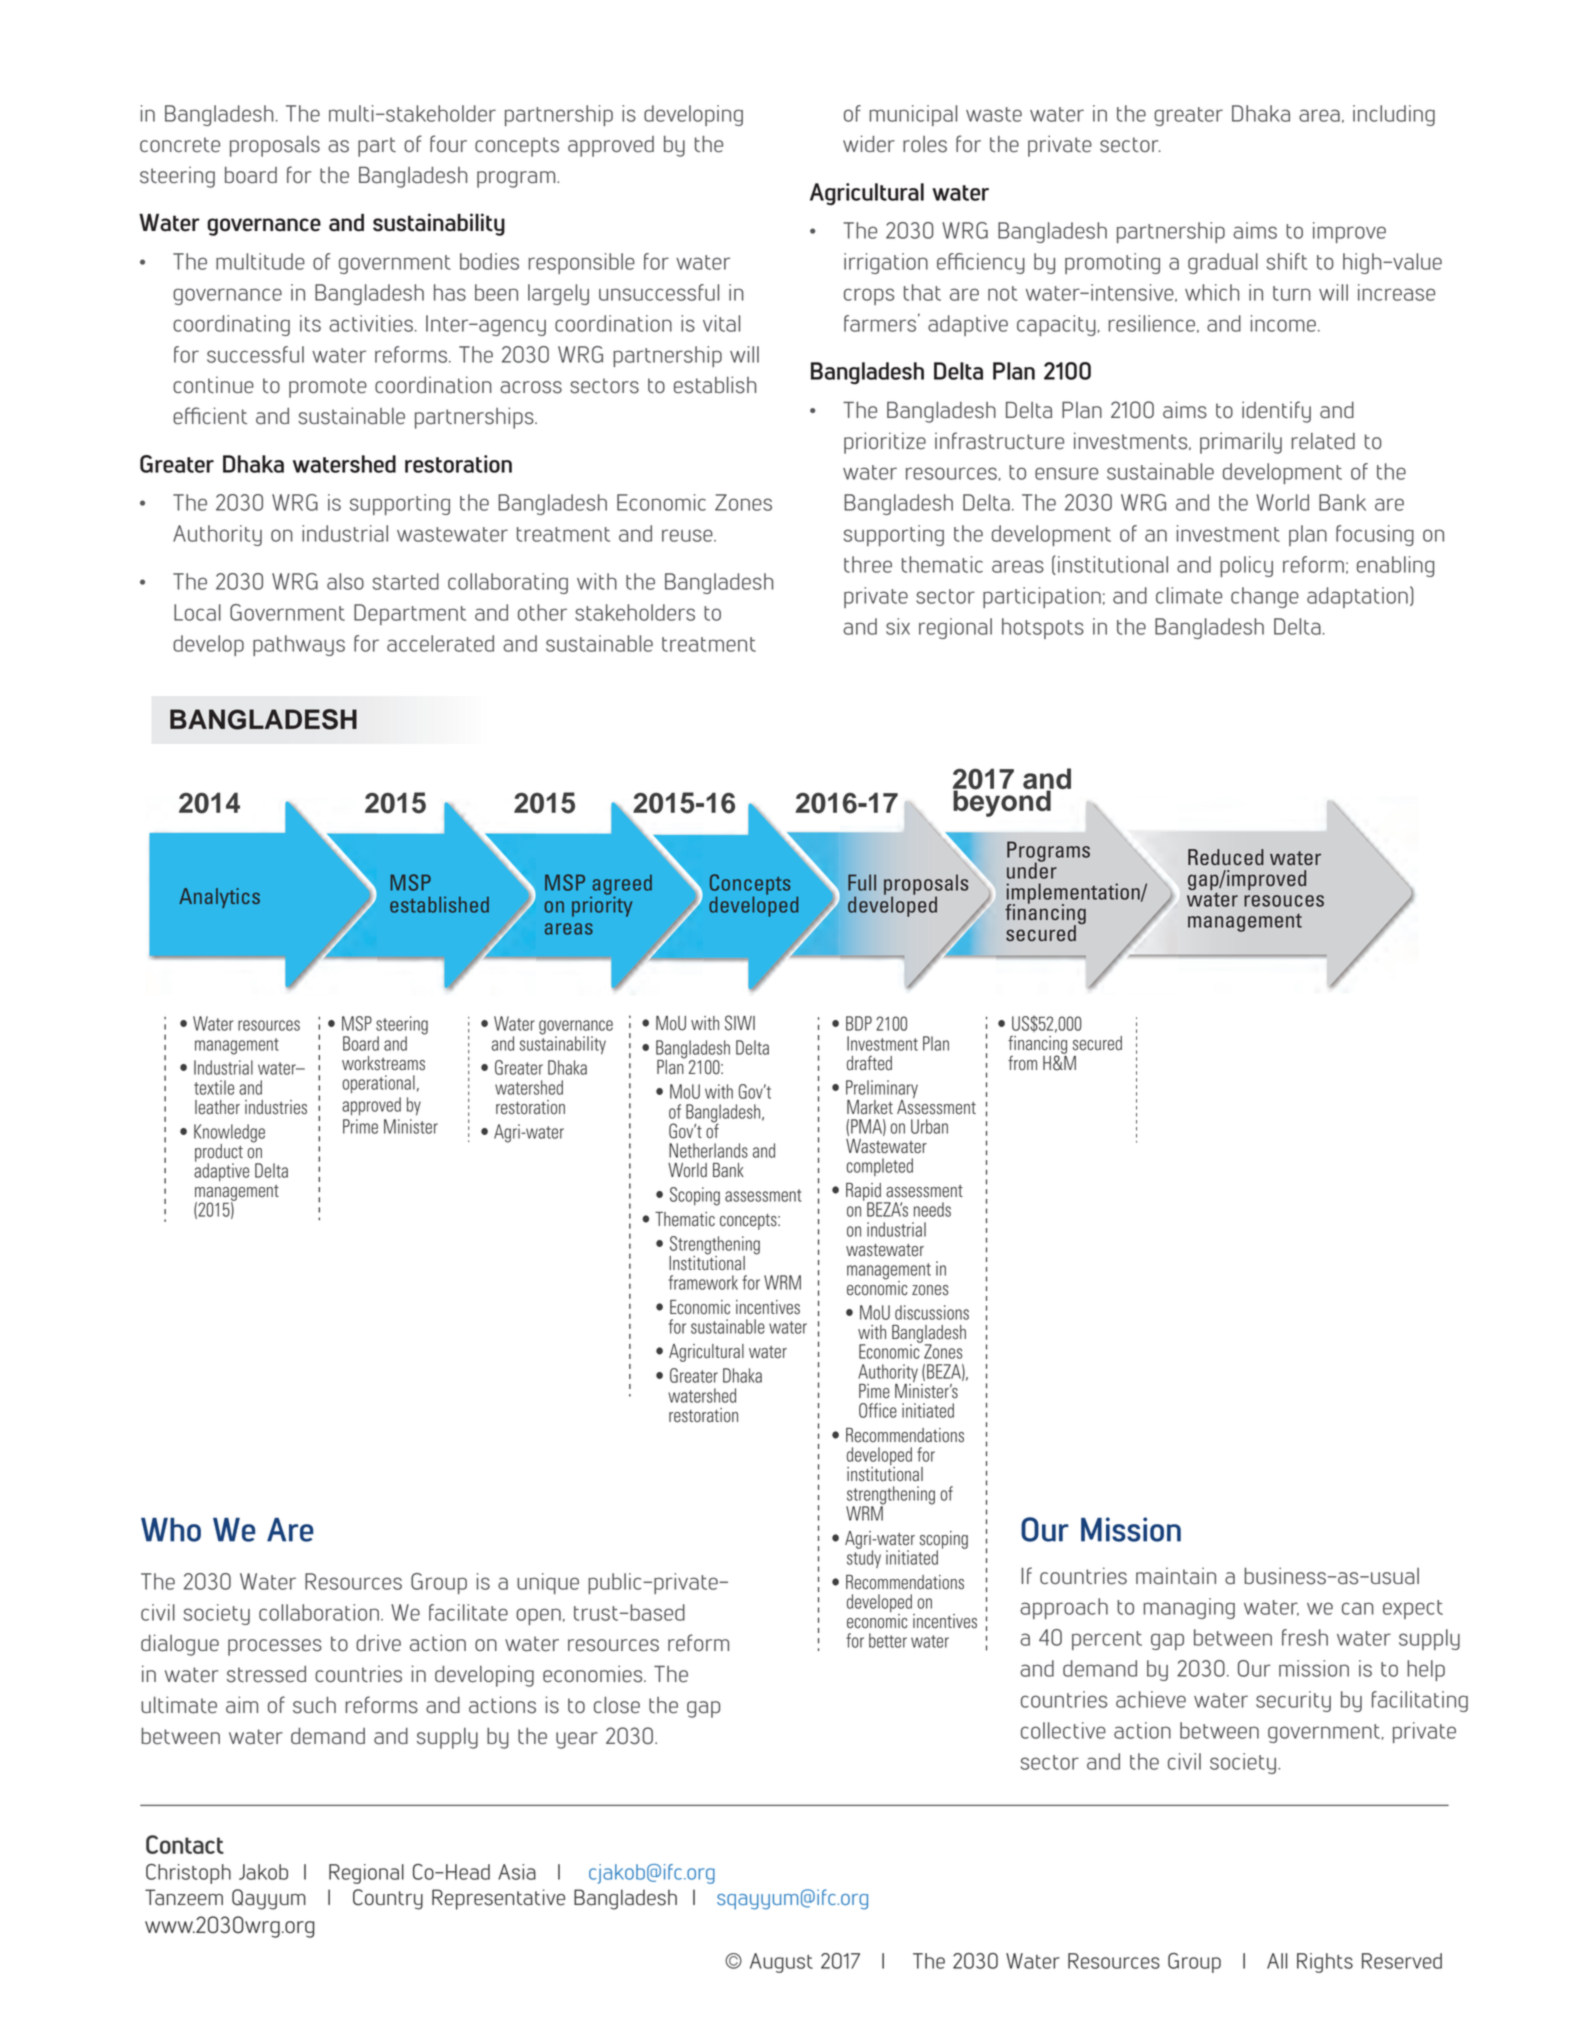 Image resolution: width=1577 pixels, height=2041 pixels. What do you see at coordinates (781, 1963) in the image?
I see `August` at bounding box center [781, 1963].
